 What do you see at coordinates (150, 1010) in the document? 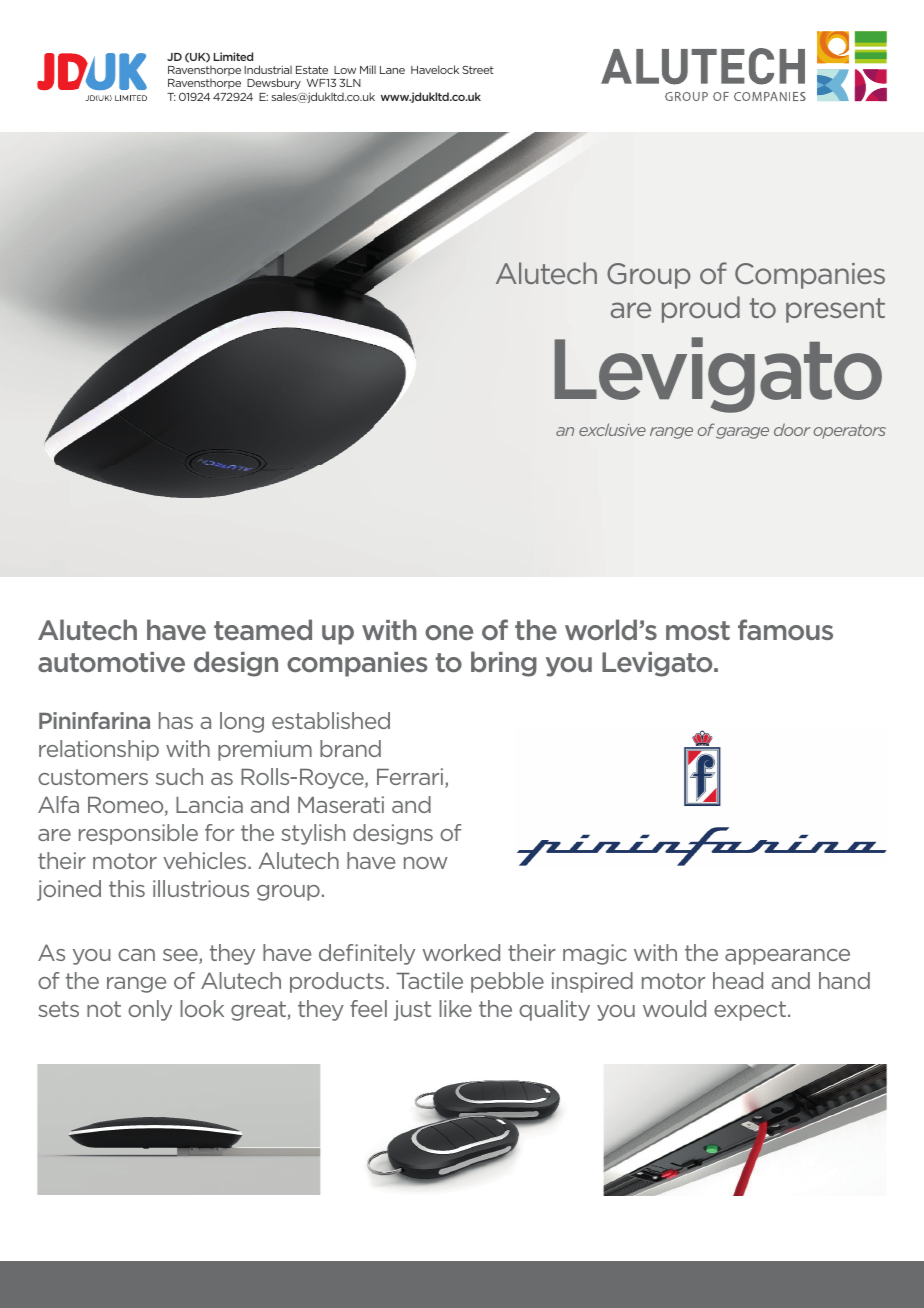
I see `only` at bounding box center [150, 1010].
